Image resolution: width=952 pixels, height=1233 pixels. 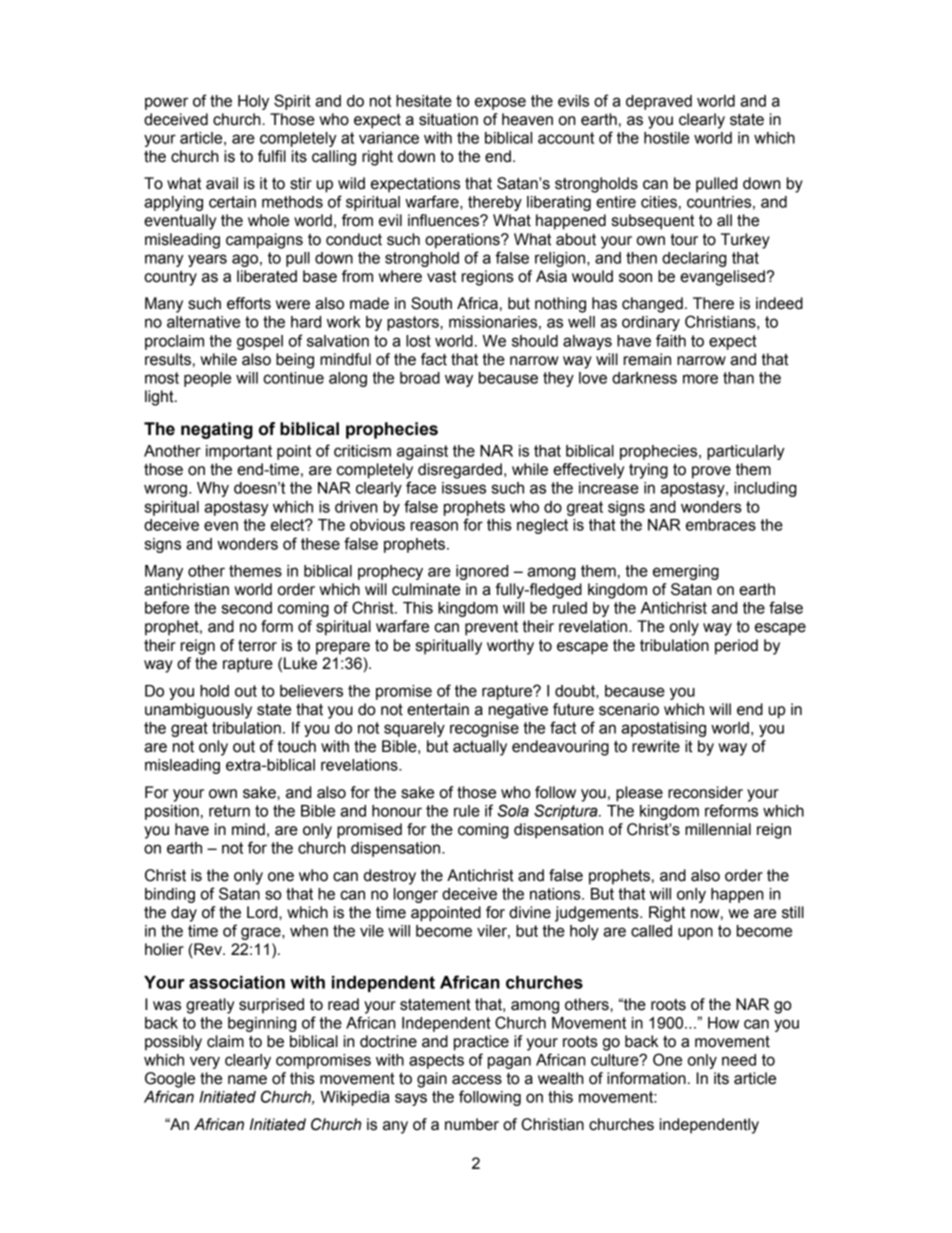 What do you see at coordinates (229, 811) in the page?
I see `return` at bounding box center [229, 811].
